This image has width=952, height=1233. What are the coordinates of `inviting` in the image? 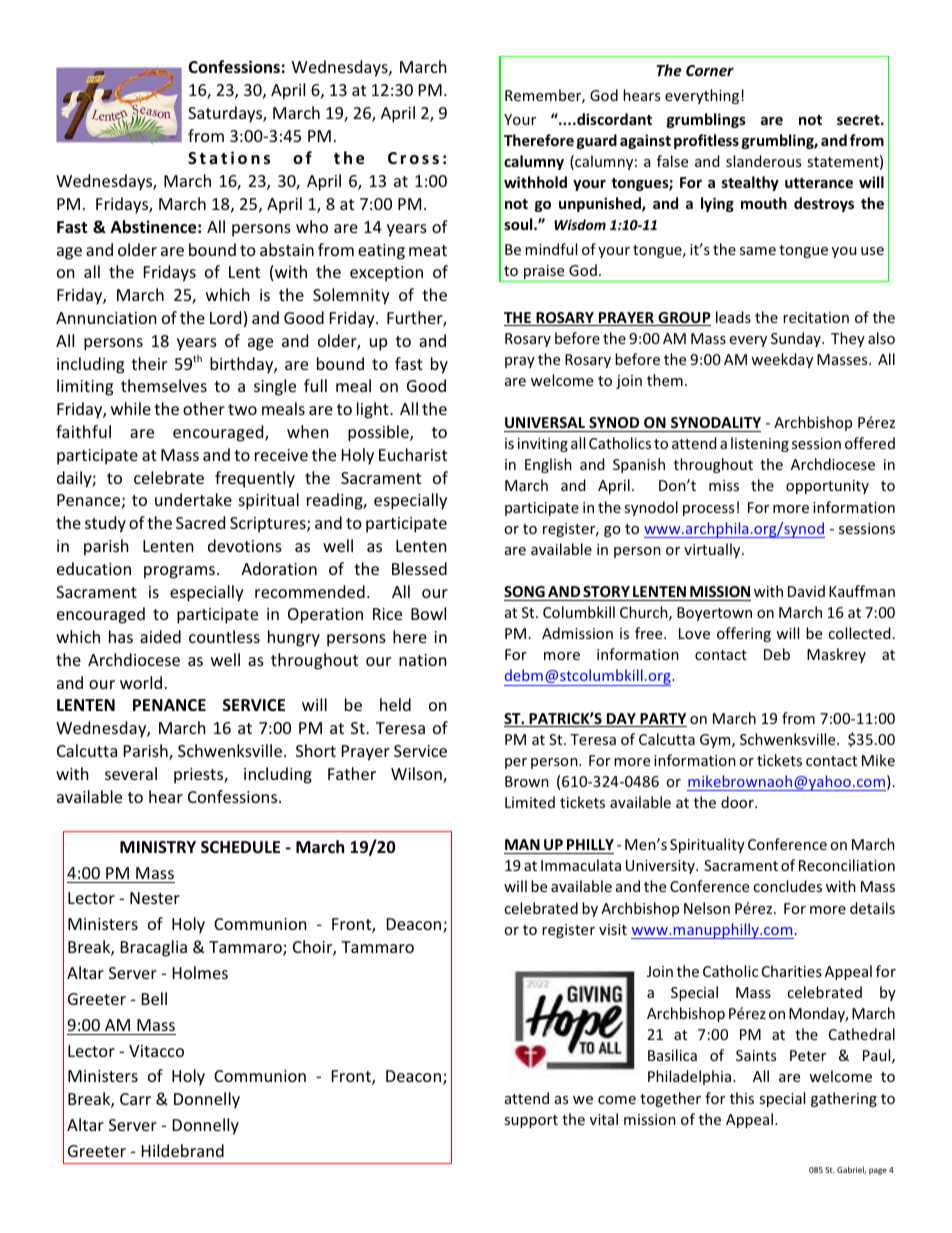 It's located at (543, 445).
